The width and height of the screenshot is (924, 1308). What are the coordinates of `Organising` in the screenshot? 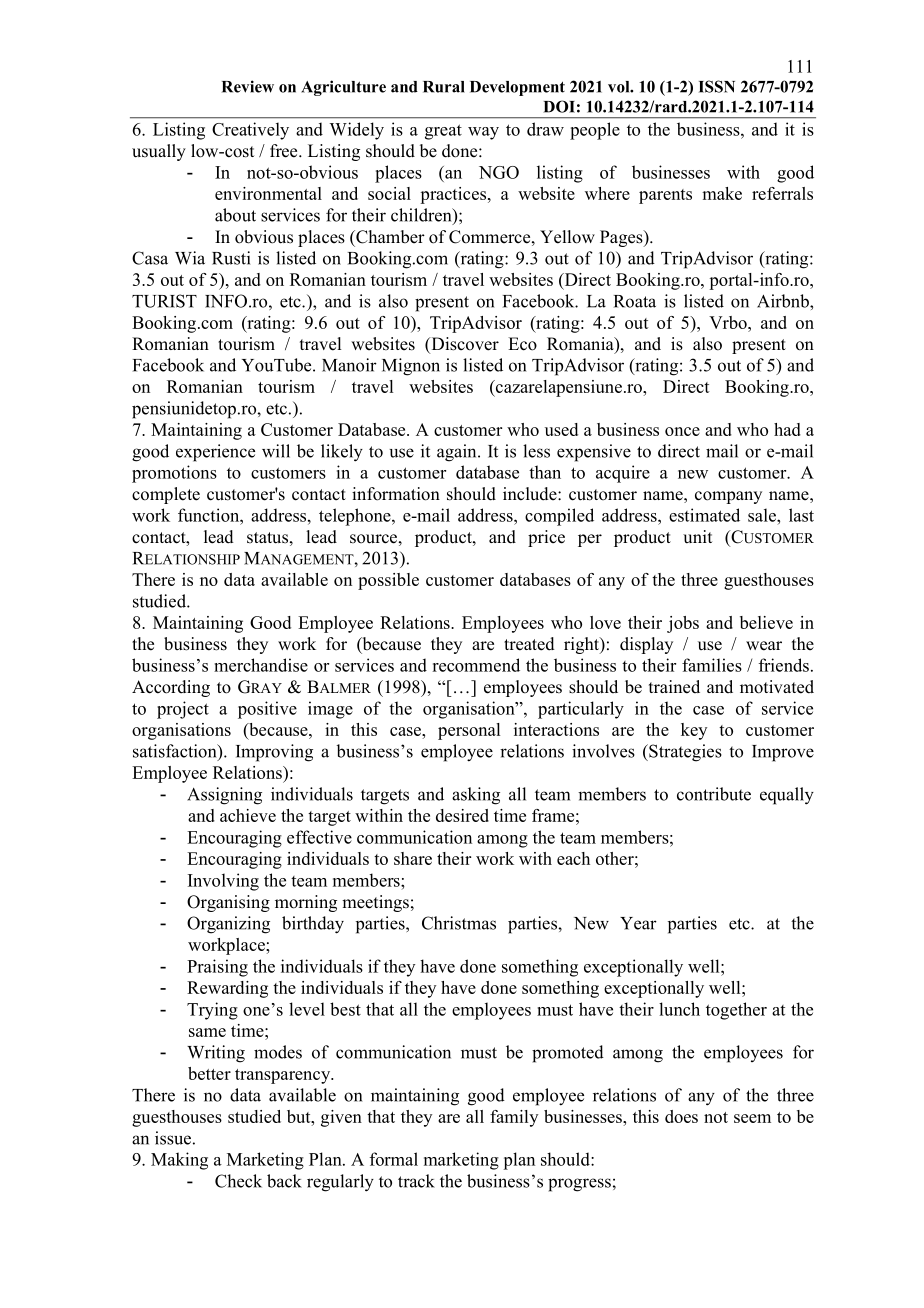 It's located at (228, 903).
